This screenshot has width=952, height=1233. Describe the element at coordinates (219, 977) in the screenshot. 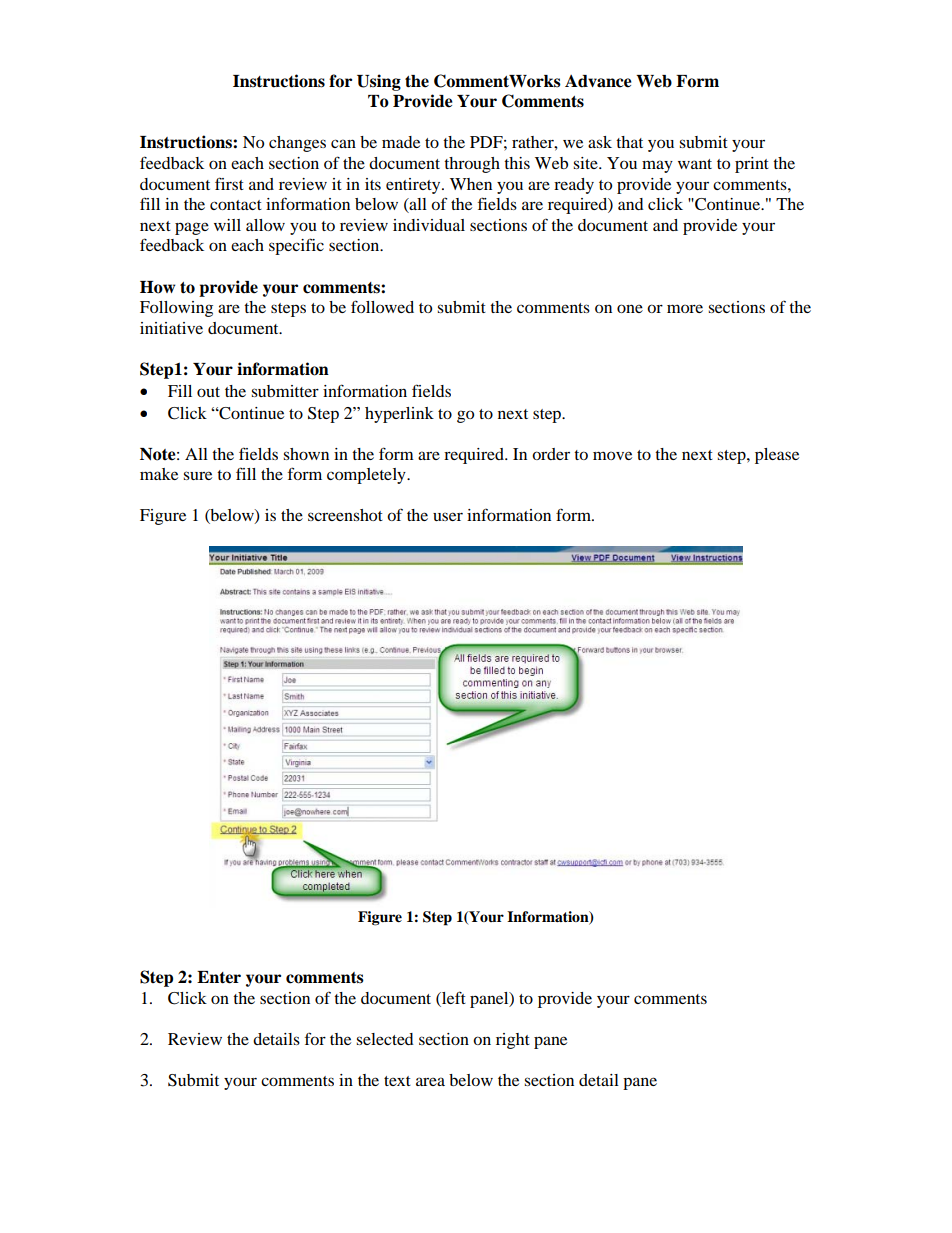

I see `Enter` at that location.
